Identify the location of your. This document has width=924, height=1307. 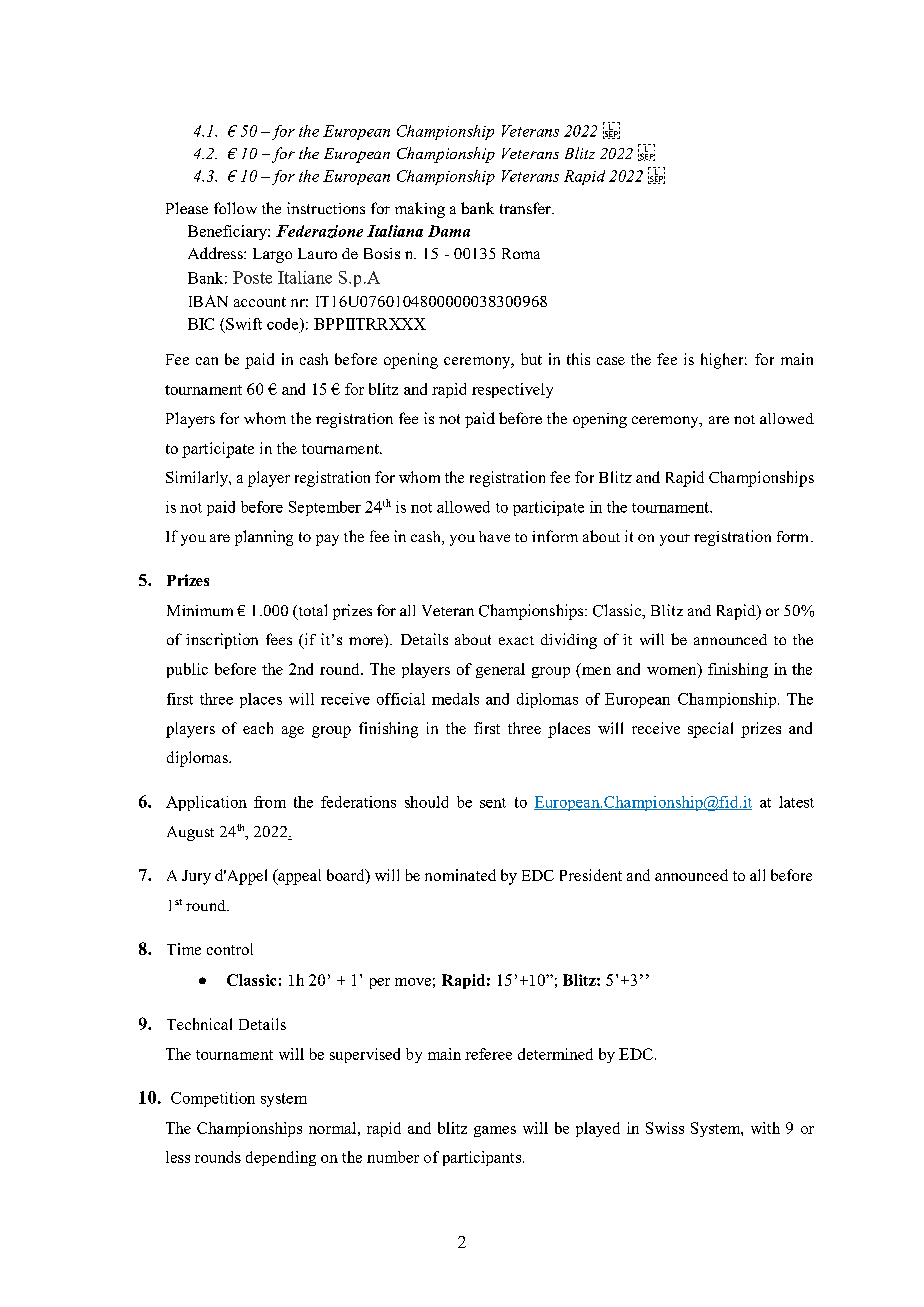
(675, 540).
